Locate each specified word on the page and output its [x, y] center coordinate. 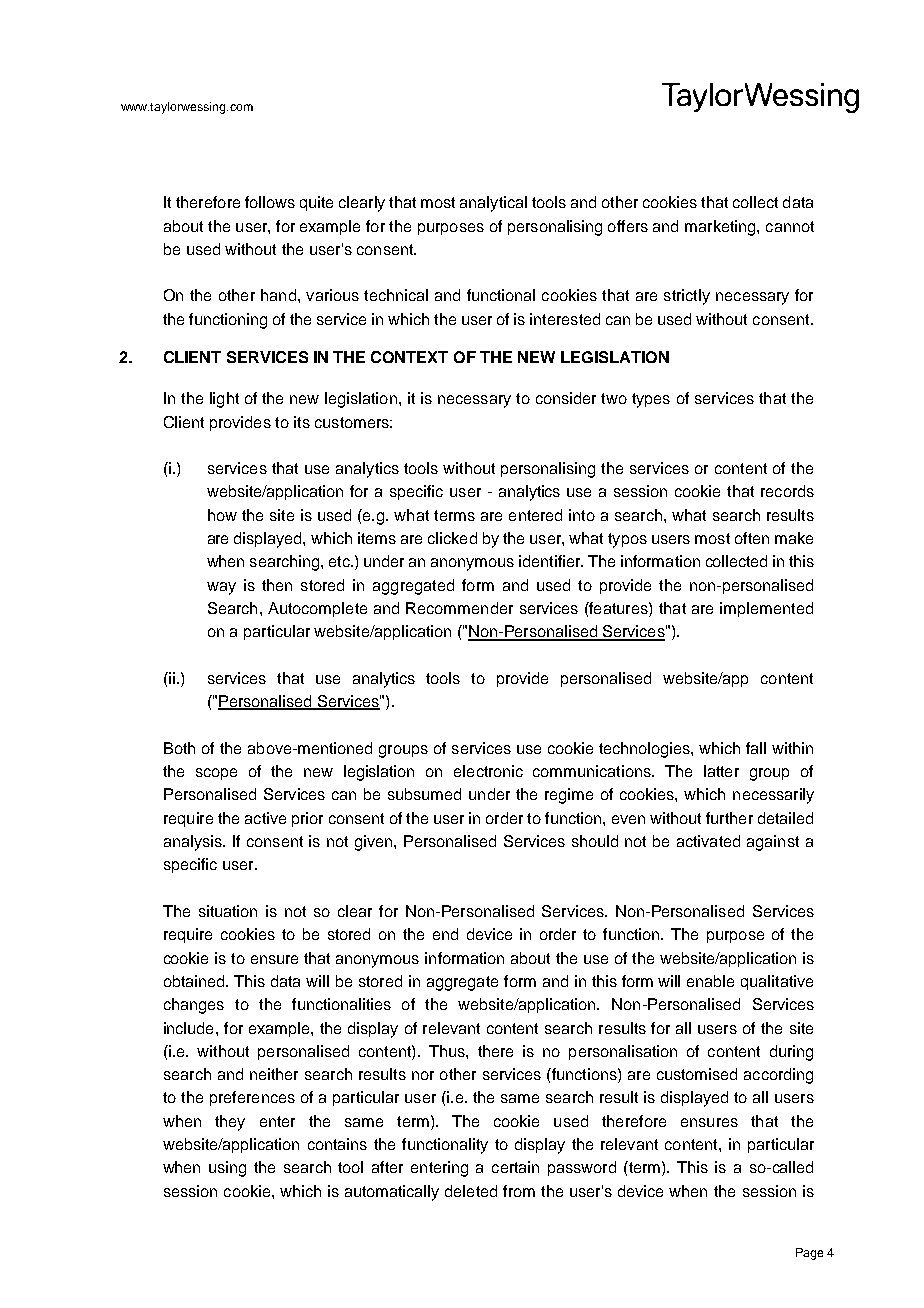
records [787, 491]
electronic [488, 771]
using [227, 1169]
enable [710, 981]
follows [270, 202]
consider [566, 398]
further [729, 818]
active [265, 818]
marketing [721, 228]
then [277, 585]
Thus [448, 1051]
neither [274, 1074]
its [302, 422]
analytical [493, 204]
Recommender [459, 608]
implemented [766, 609]
